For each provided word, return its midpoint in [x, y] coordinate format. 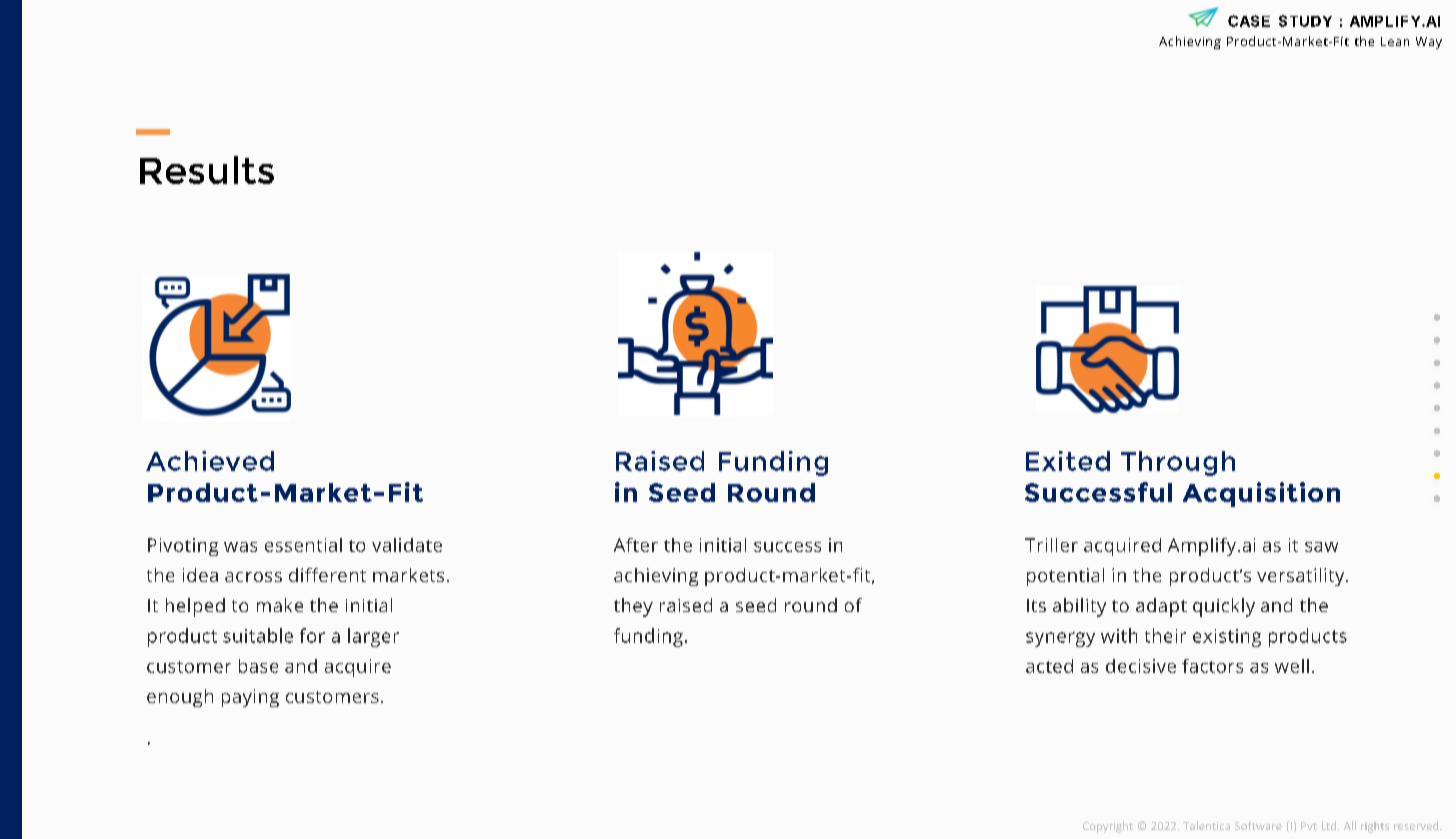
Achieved [210, 461]
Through [1178, 463]
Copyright [1108, 827]
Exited [1068, 461]
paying [250, 698]
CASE [1249, 21]
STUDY [1305, 21]
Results [207, 170]
